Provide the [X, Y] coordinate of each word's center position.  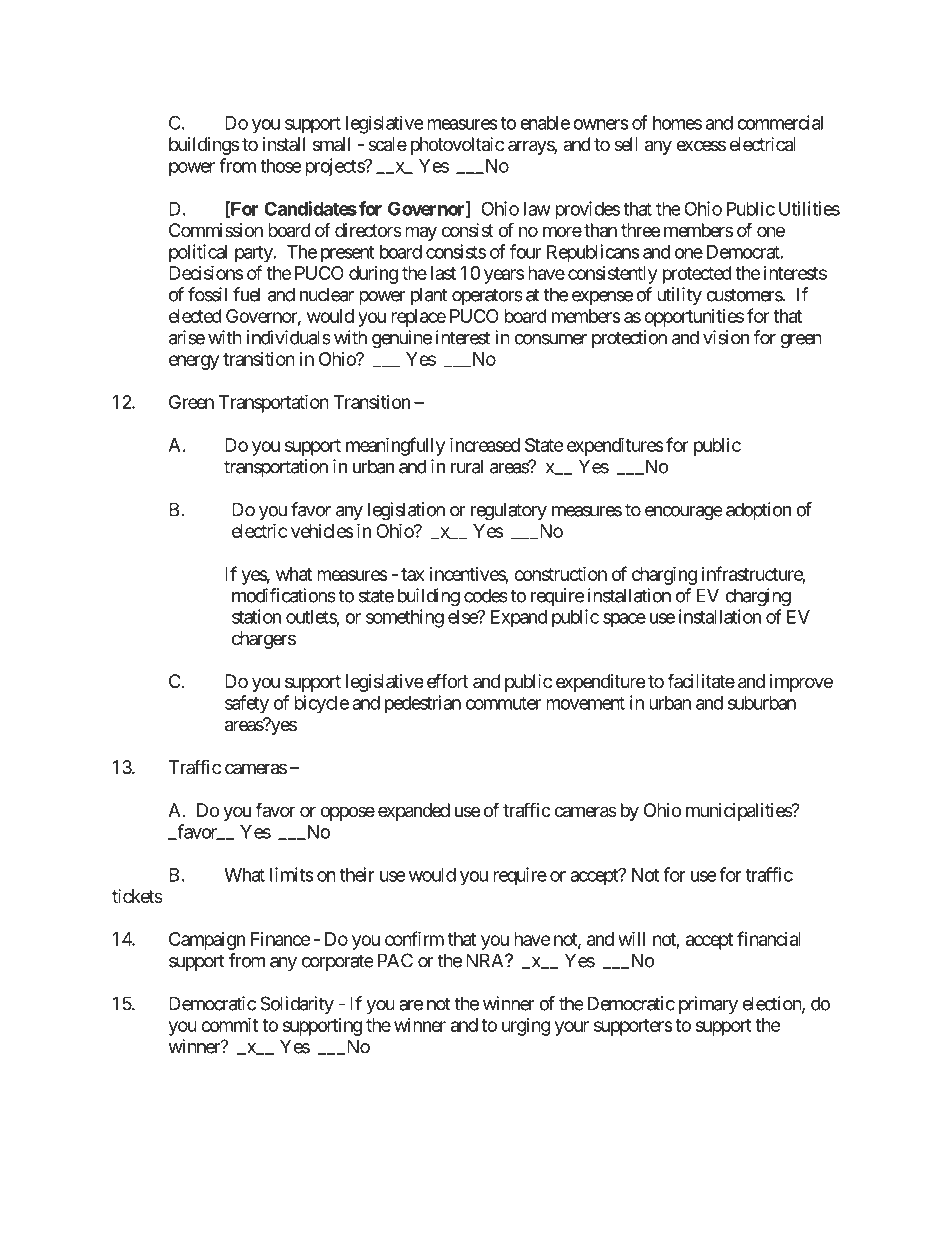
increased [485, 444]
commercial [780, 122]
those [280, 166]
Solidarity [297, 1005]
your [572, 1028]
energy [194, 362]
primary [708, 1005]
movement [585, 703]
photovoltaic [457, 146]
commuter [503, 703]
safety [247, 704]
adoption [758, 511]
